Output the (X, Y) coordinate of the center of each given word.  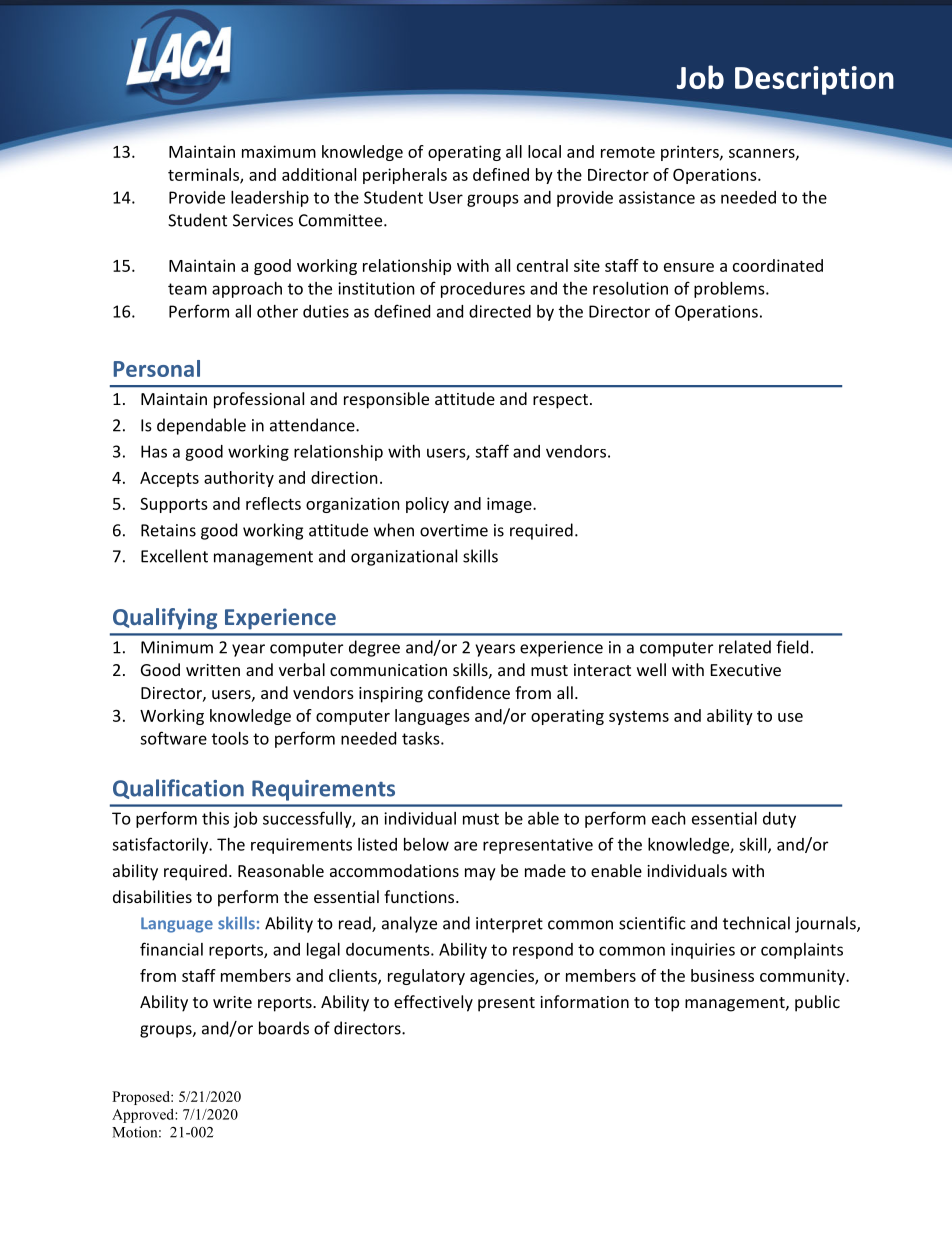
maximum (279, 151)
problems (730, 290)
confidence (469, 692)
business (722, 975)
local (544, 151)
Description (814, 80)
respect (560, 401)
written (213, 670)
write (232, 1002)
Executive (746, 670)
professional (259, 400)
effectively (433, 1003)
